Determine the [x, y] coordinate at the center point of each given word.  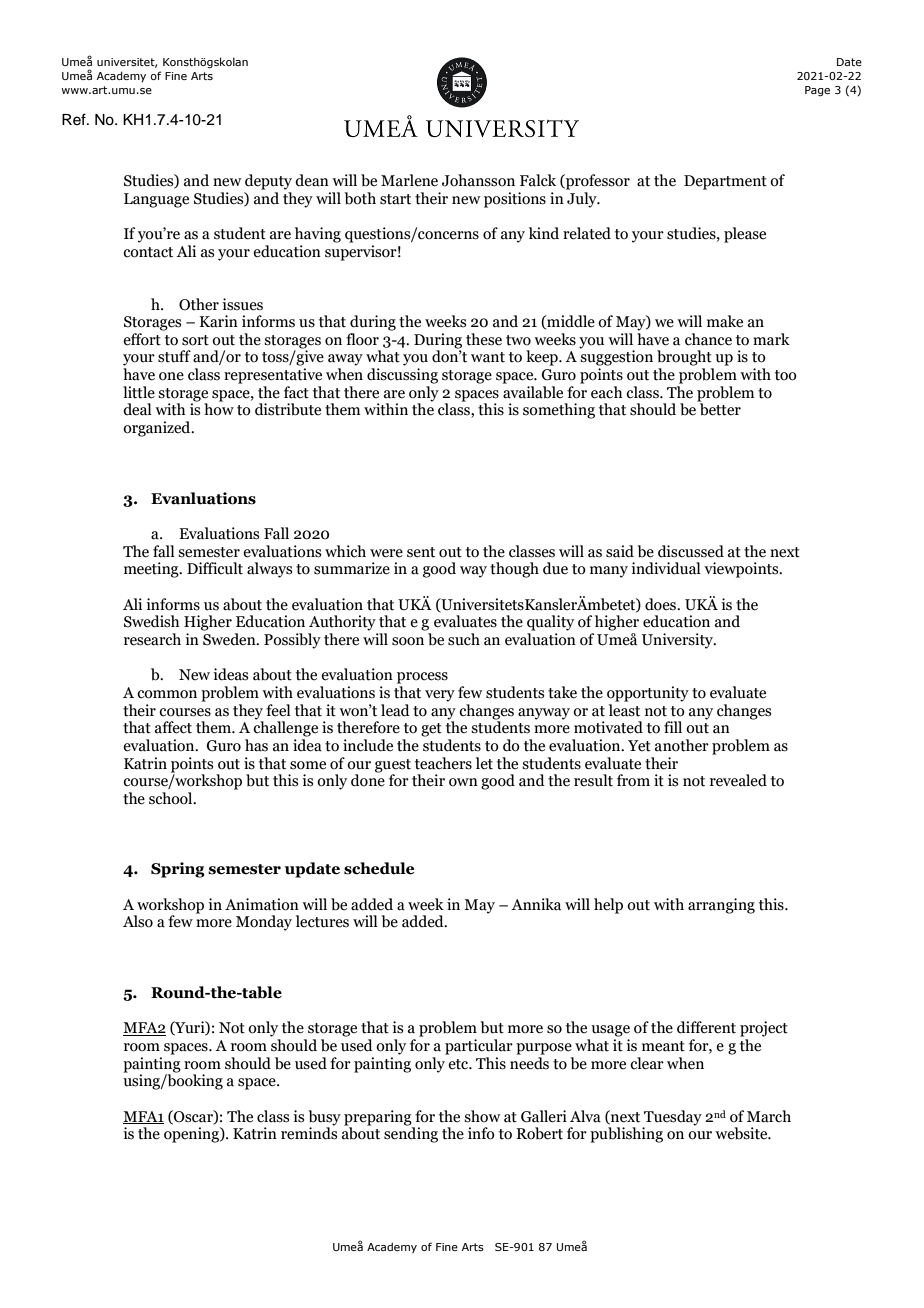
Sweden [230, 639]
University [678, 641]
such [464, 639]
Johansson [478, 180]
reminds [309, 1132]
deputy [268, 182]
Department [725, 182]
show [482, 1116]
